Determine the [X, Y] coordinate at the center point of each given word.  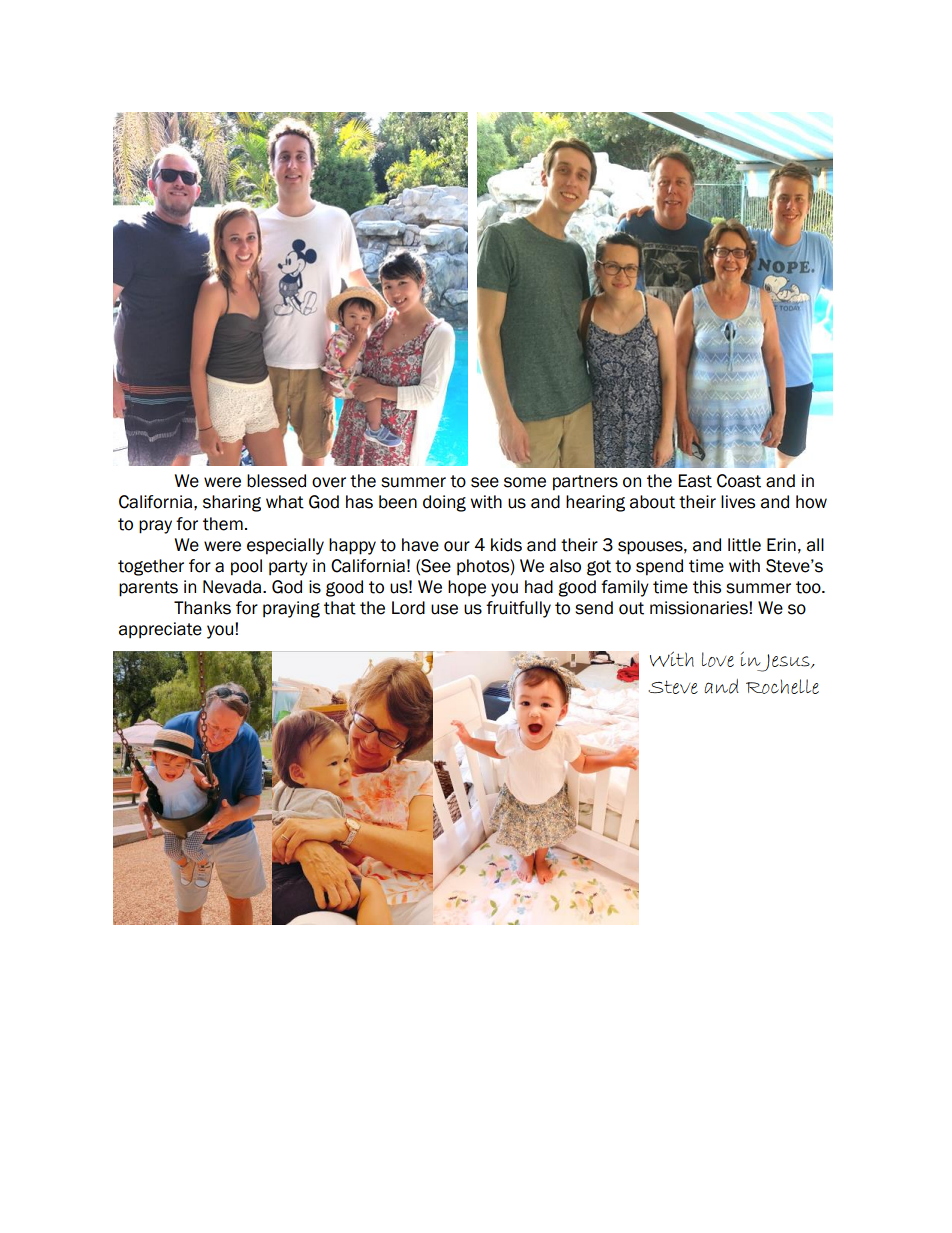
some [525, 482]
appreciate [160, 630]
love [718, 659]
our [457, 546]
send [594, 608]
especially [285, 546]
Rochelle [782, 686]
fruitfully [518, 609]
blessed [276, 481]
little [744, 545]
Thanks [202, 608]
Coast [739, 481]
